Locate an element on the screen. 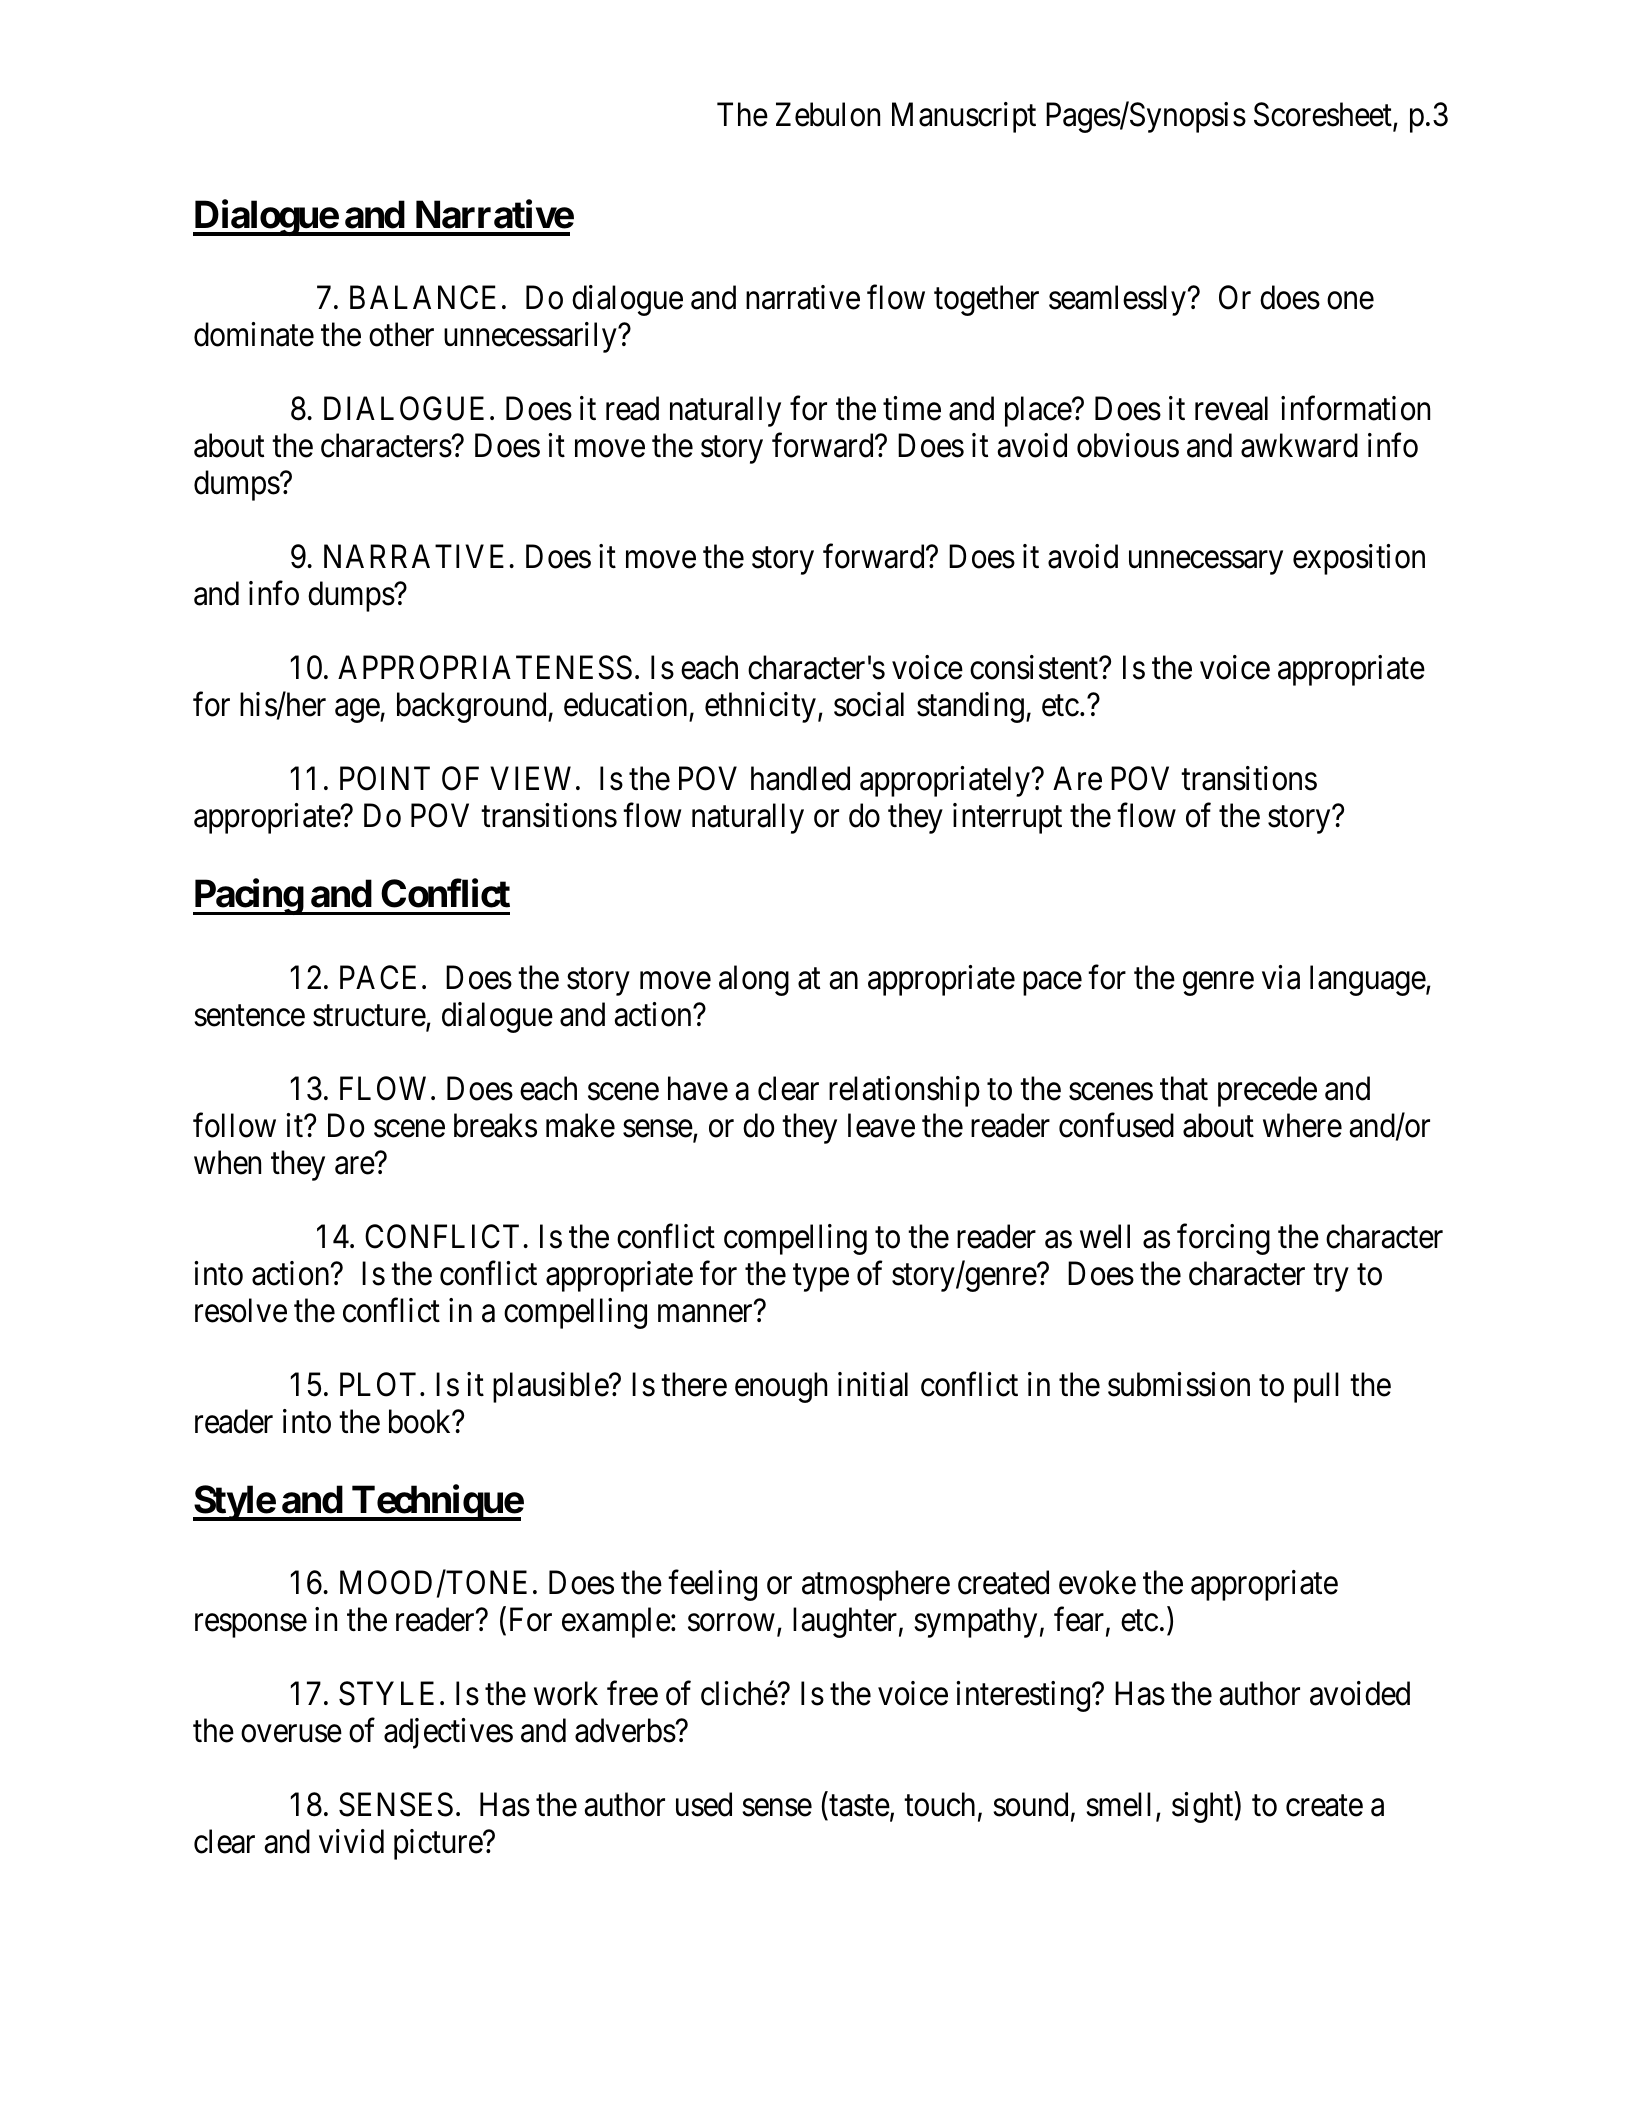 The width and height of the screenshot is (1641, 2123). ethnicity is located at coordinates (760, 707).
